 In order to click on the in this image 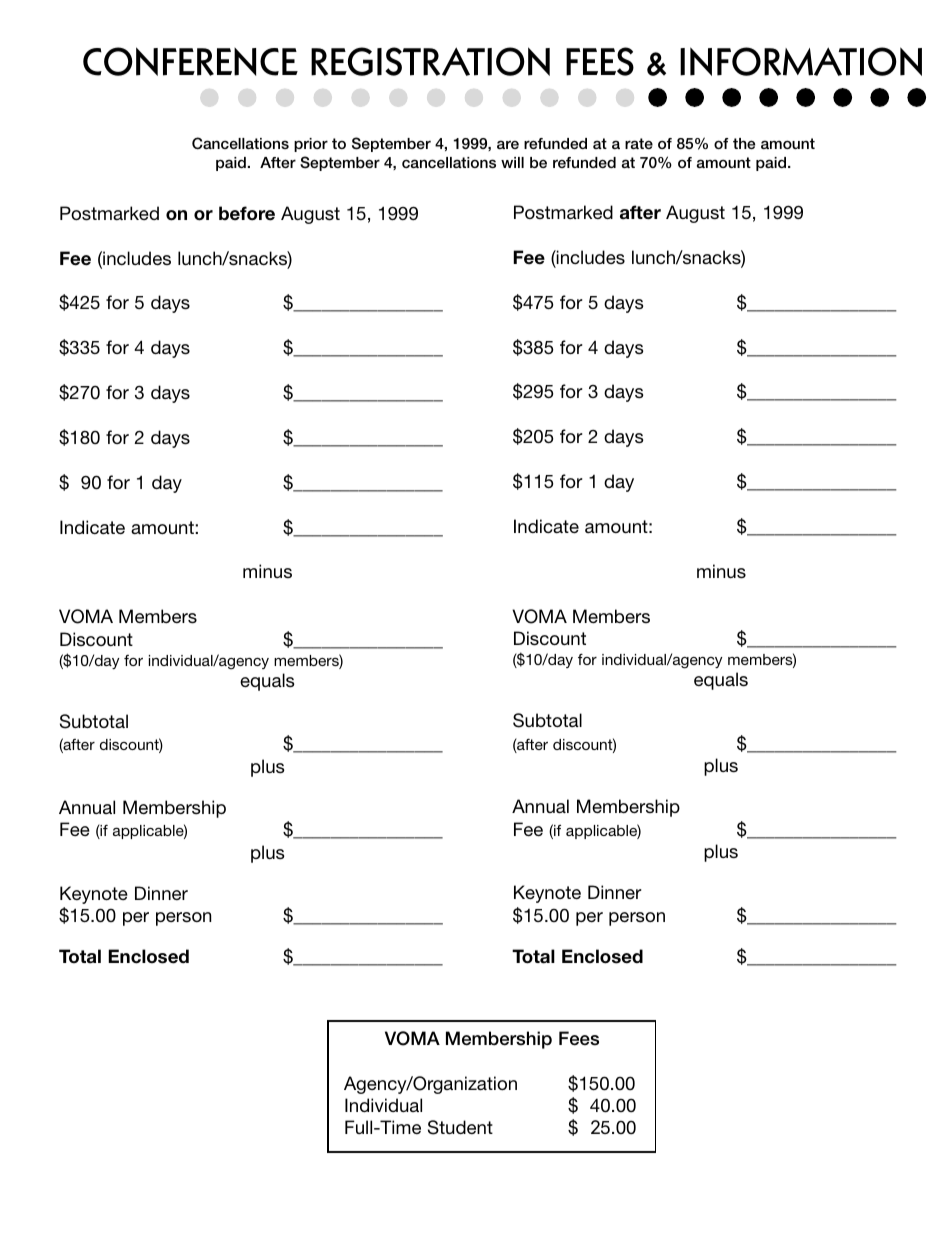, I will do `click(744, 143)`.
